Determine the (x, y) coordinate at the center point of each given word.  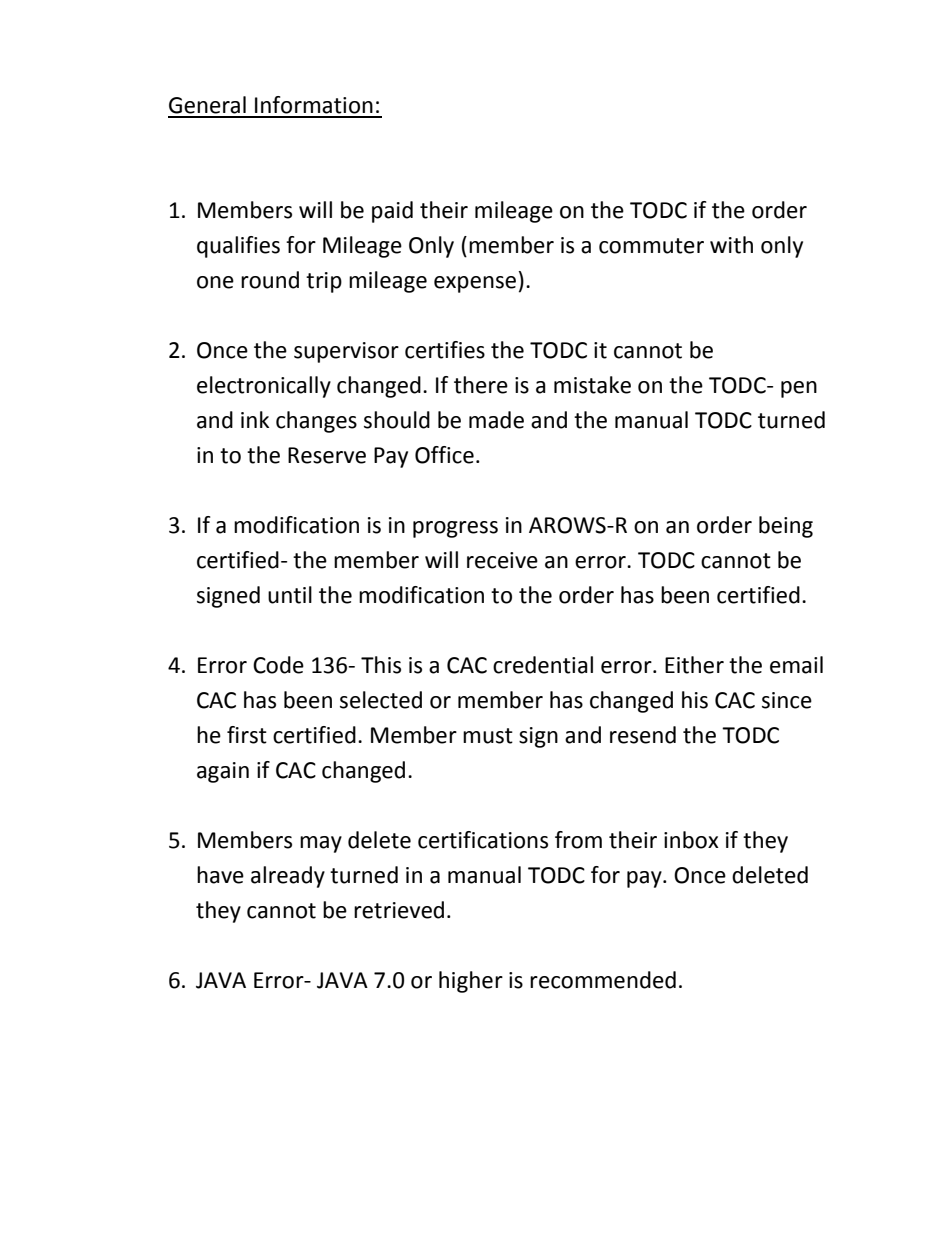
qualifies (238, 247)
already (288, 877)
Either (694, 665)
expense (475, 284)
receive (502, 560)
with (731, 245)
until (290, 595)
